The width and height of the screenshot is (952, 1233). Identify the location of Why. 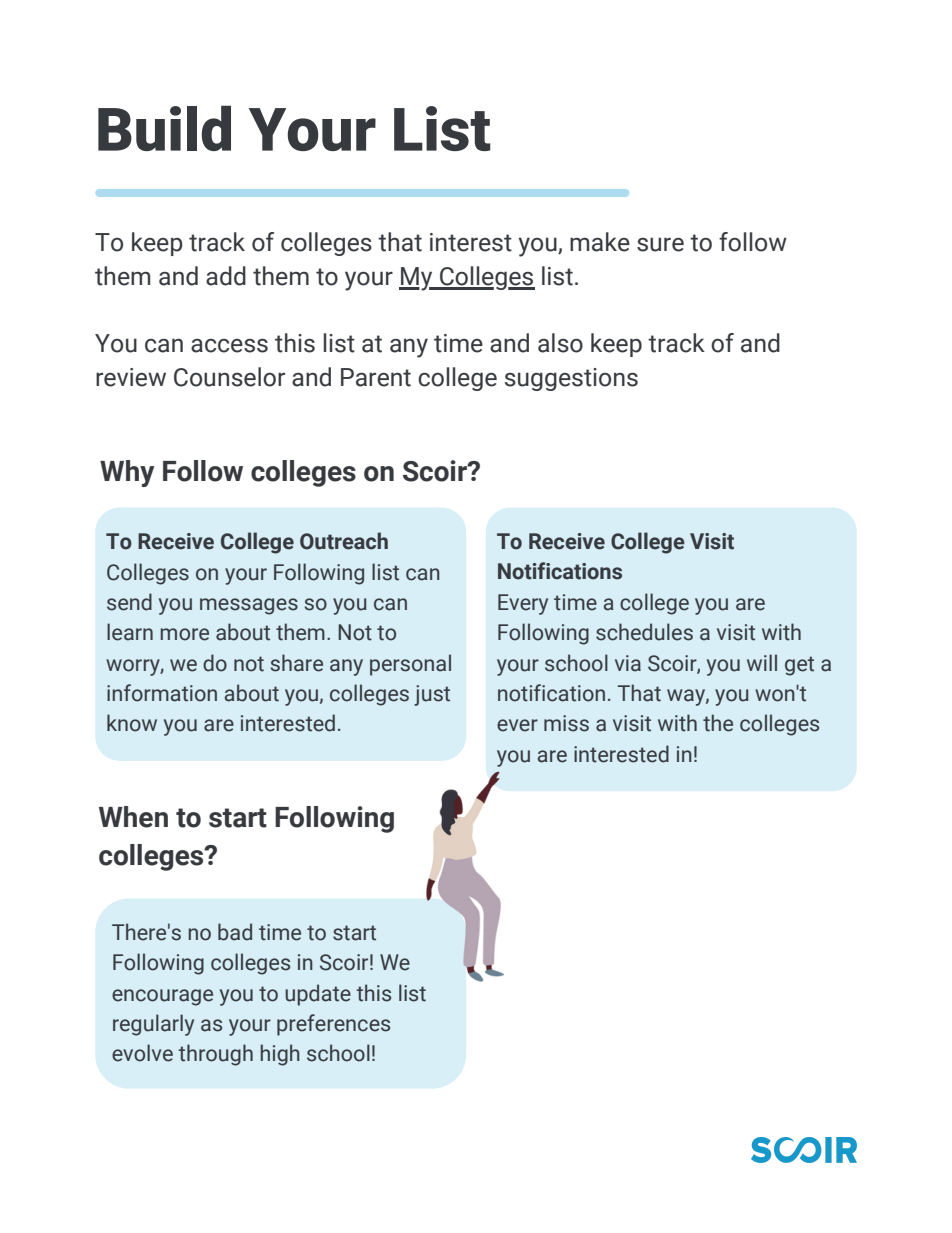
(127, 473).
